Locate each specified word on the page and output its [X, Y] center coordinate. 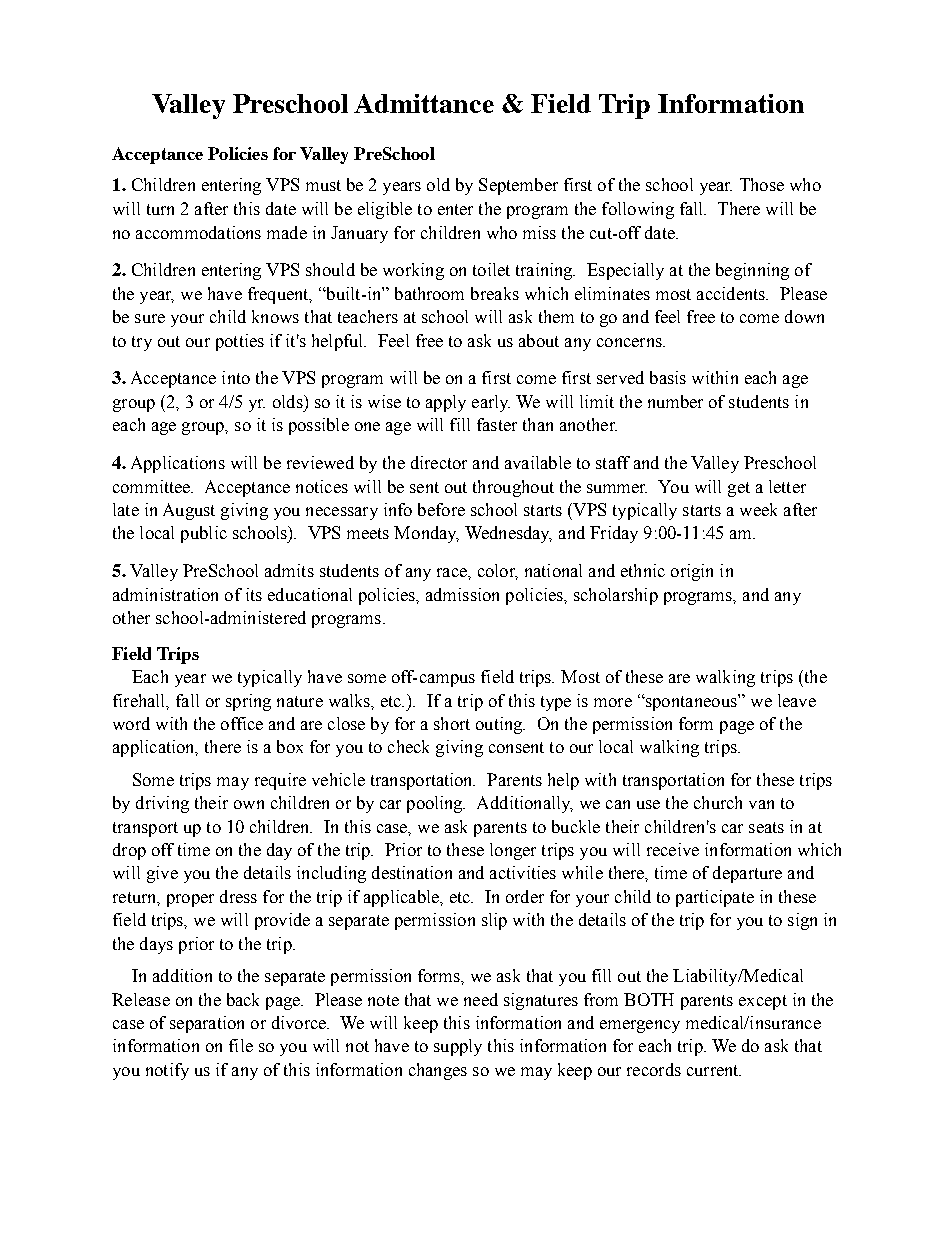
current [714, 1070]
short [452, 723]
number [675, 401]
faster [497, 424]
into [236, 377]
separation [207, 1024]
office [242, 723]
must [323, 185]
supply [458, 1047]
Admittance [424, 103]
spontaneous [691, 702]
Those [762, 184]
